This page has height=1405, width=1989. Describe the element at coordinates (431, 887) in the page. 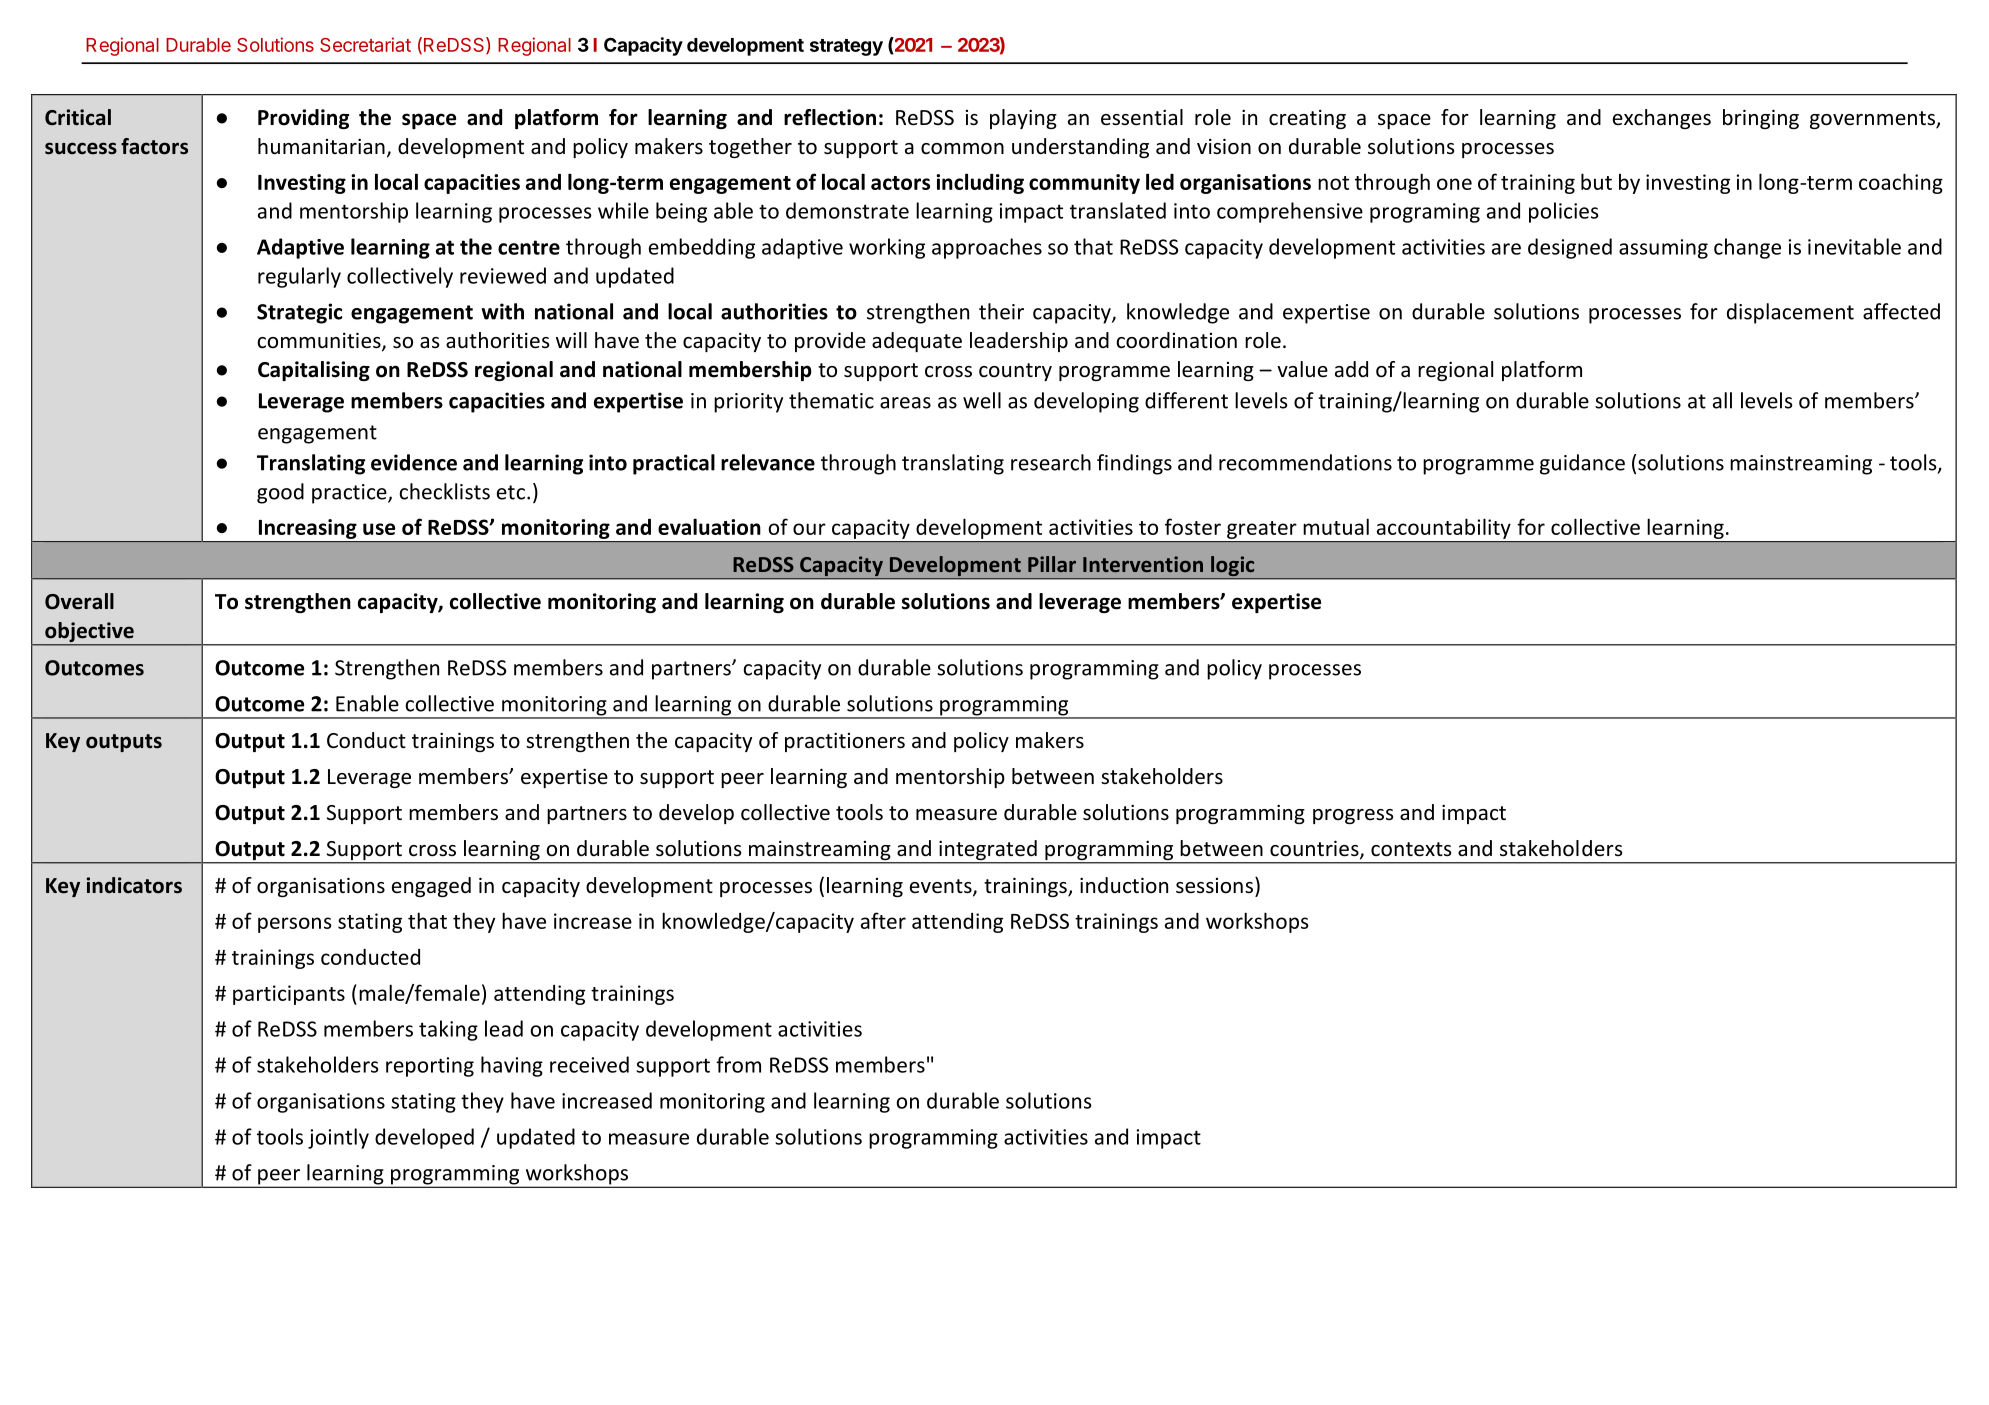

I see `engaged` at that location.
